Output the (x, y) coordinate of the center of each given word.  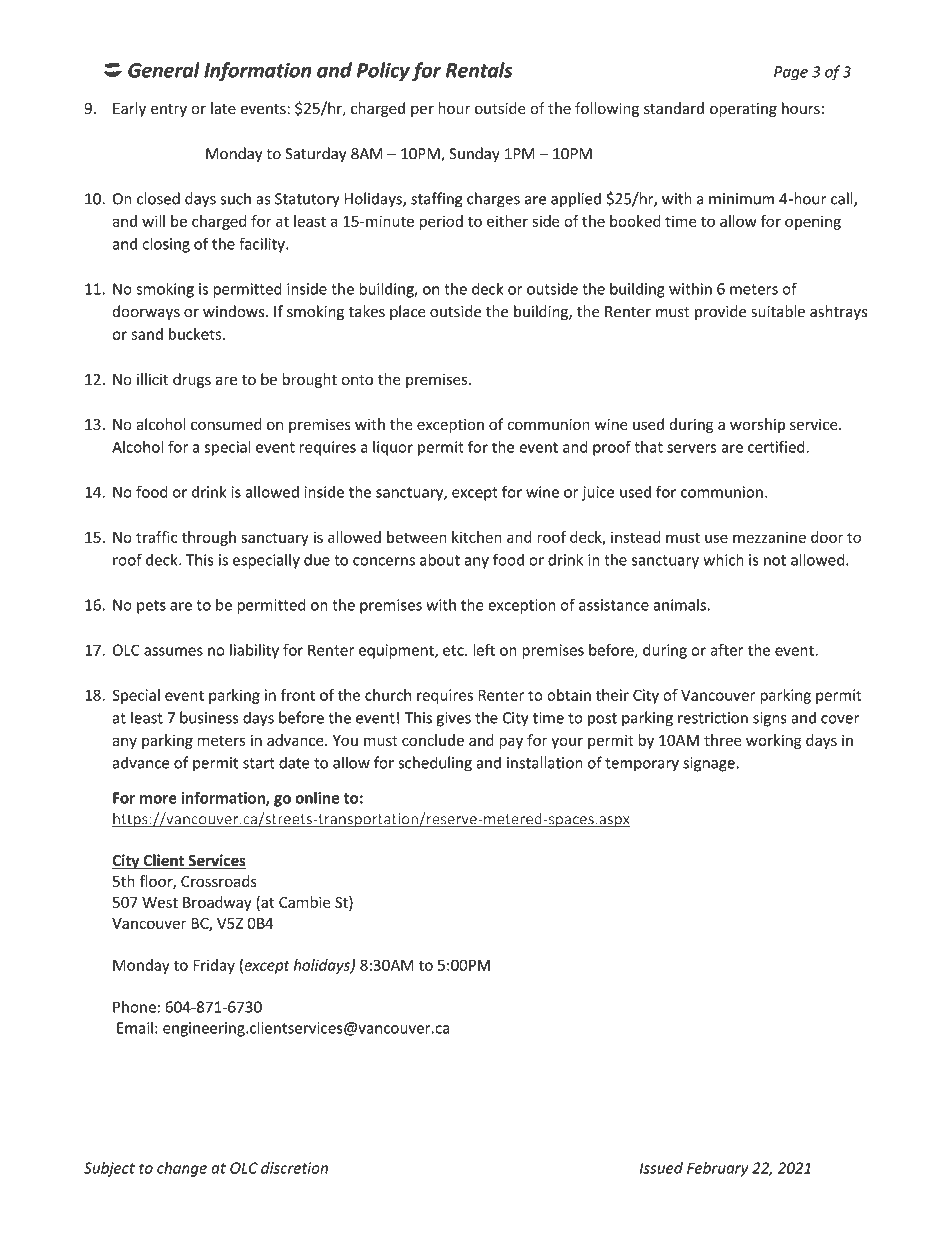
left (484, 650)
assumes (173, 651)
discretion (294, 1168)
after (727, 650)
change (182, 1169)
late (223, 108)
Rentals (479, 70)
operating (743, 110)
